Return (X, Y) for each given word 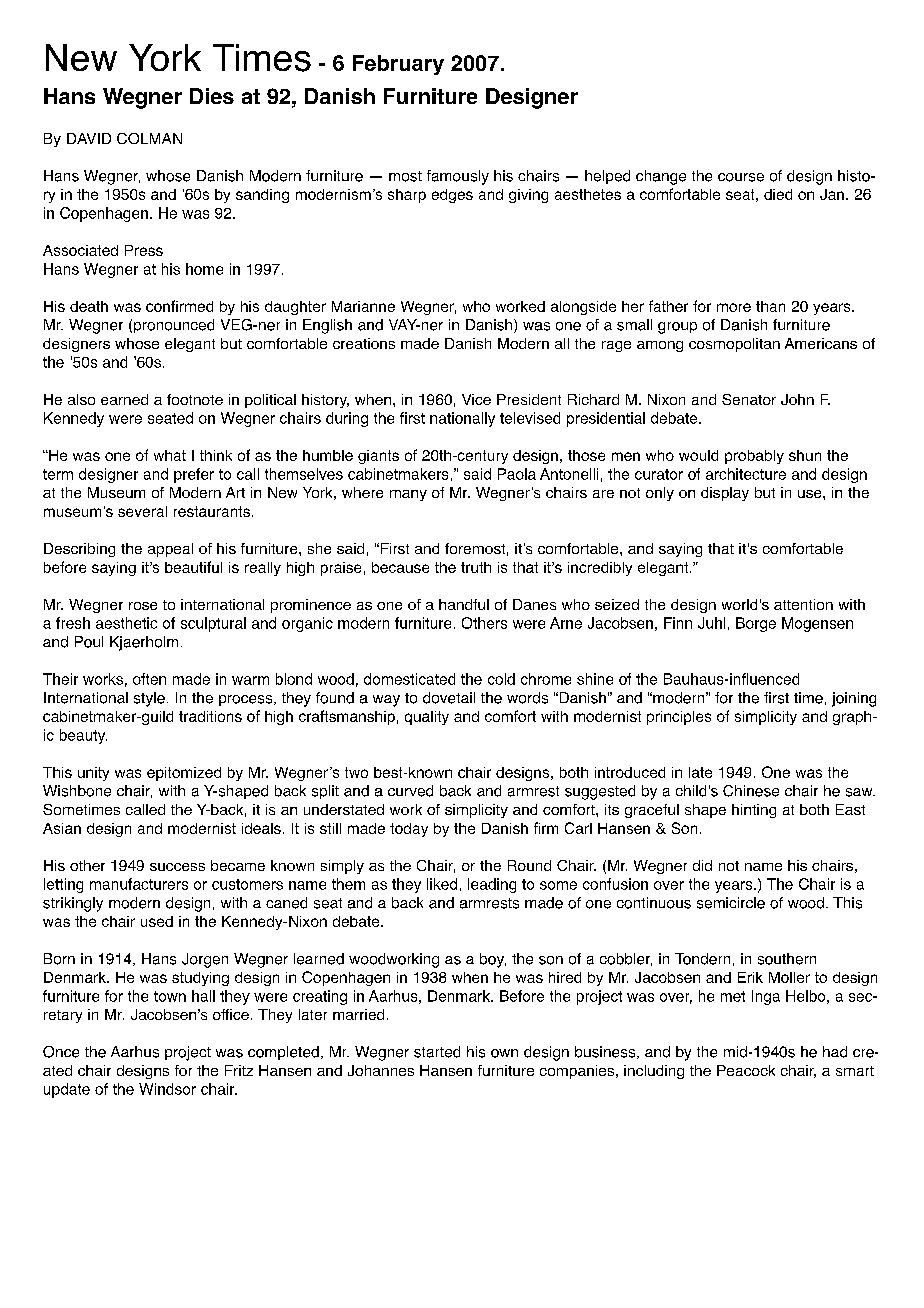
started (437, 1052)
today (409, 830)
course (741, 177)
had (835, 1052)
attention (803, 604)
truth (476, 567)
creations (364, 343)
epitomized (184, 774)
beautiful (193, 567)
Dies (212, 96)
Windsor (167, 1089)
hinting (754, 811)
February (398, 65)
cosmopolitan (734, 345)
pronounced (174, 326)
